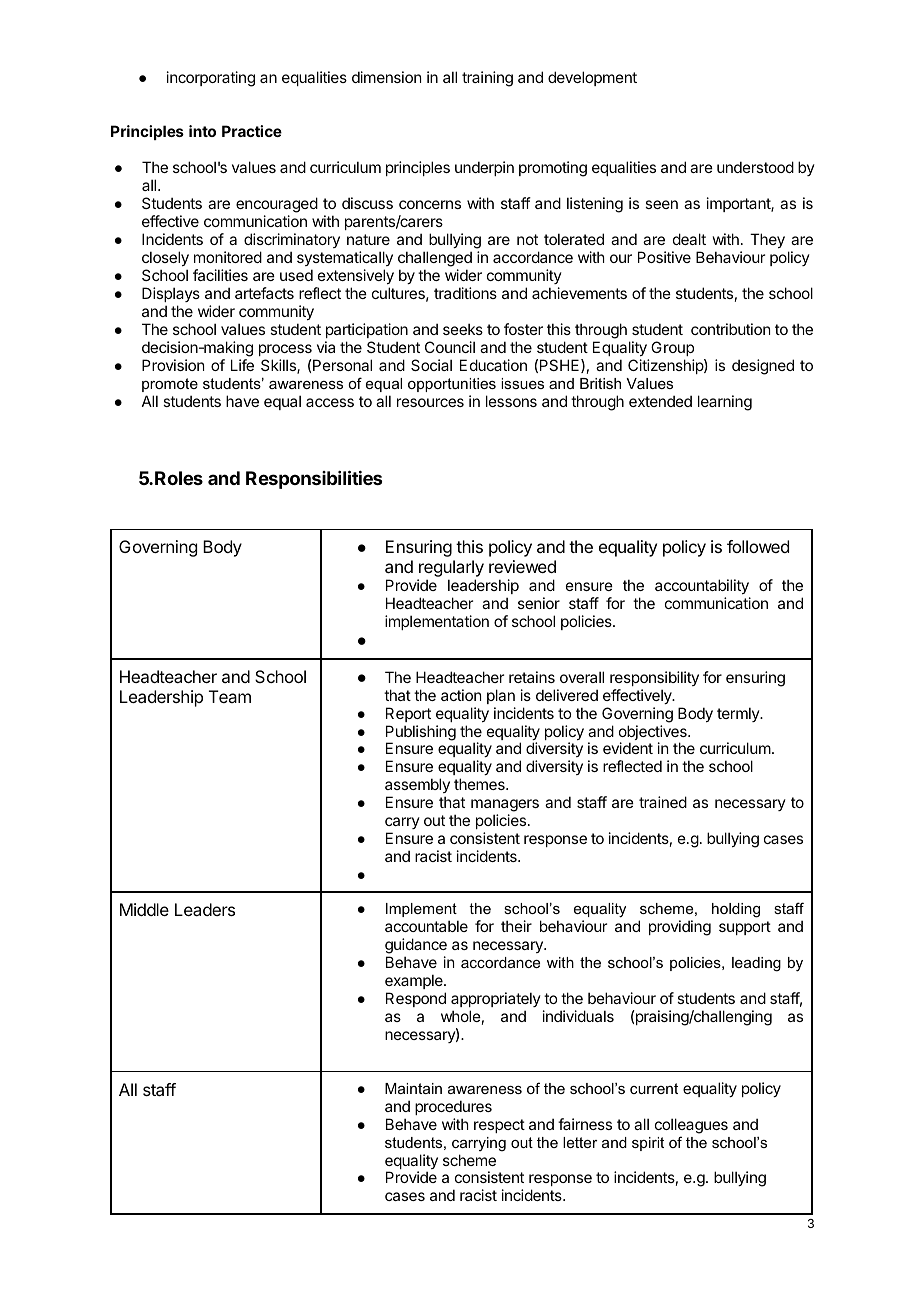 This screenshot has width=924, height=1308. Describe the element at coordinates (426, 926) in the screenshot. I see `accountable` at that location.
